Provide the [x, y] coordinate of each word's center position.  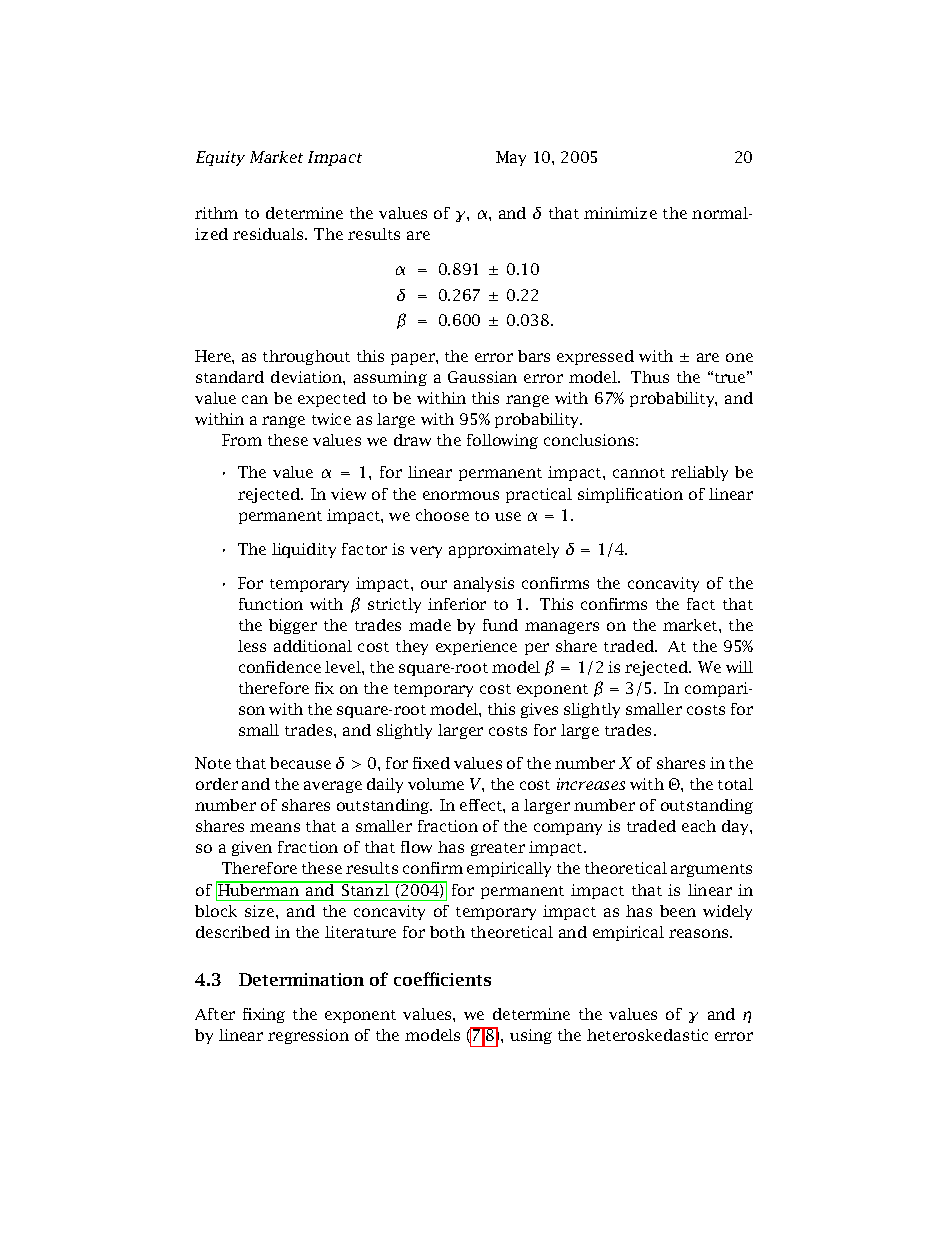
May [511, 158]
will [739, 667]
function [271, 604]
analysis [484, 584]
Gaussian [482, 377]
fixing [264, 1015]
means [275, 827]
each [699, 826]
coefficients [442, 979]
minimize [620, 213]
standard [230, 377]
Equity [220, 158]
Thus [650, 377]
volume [436, 784]
